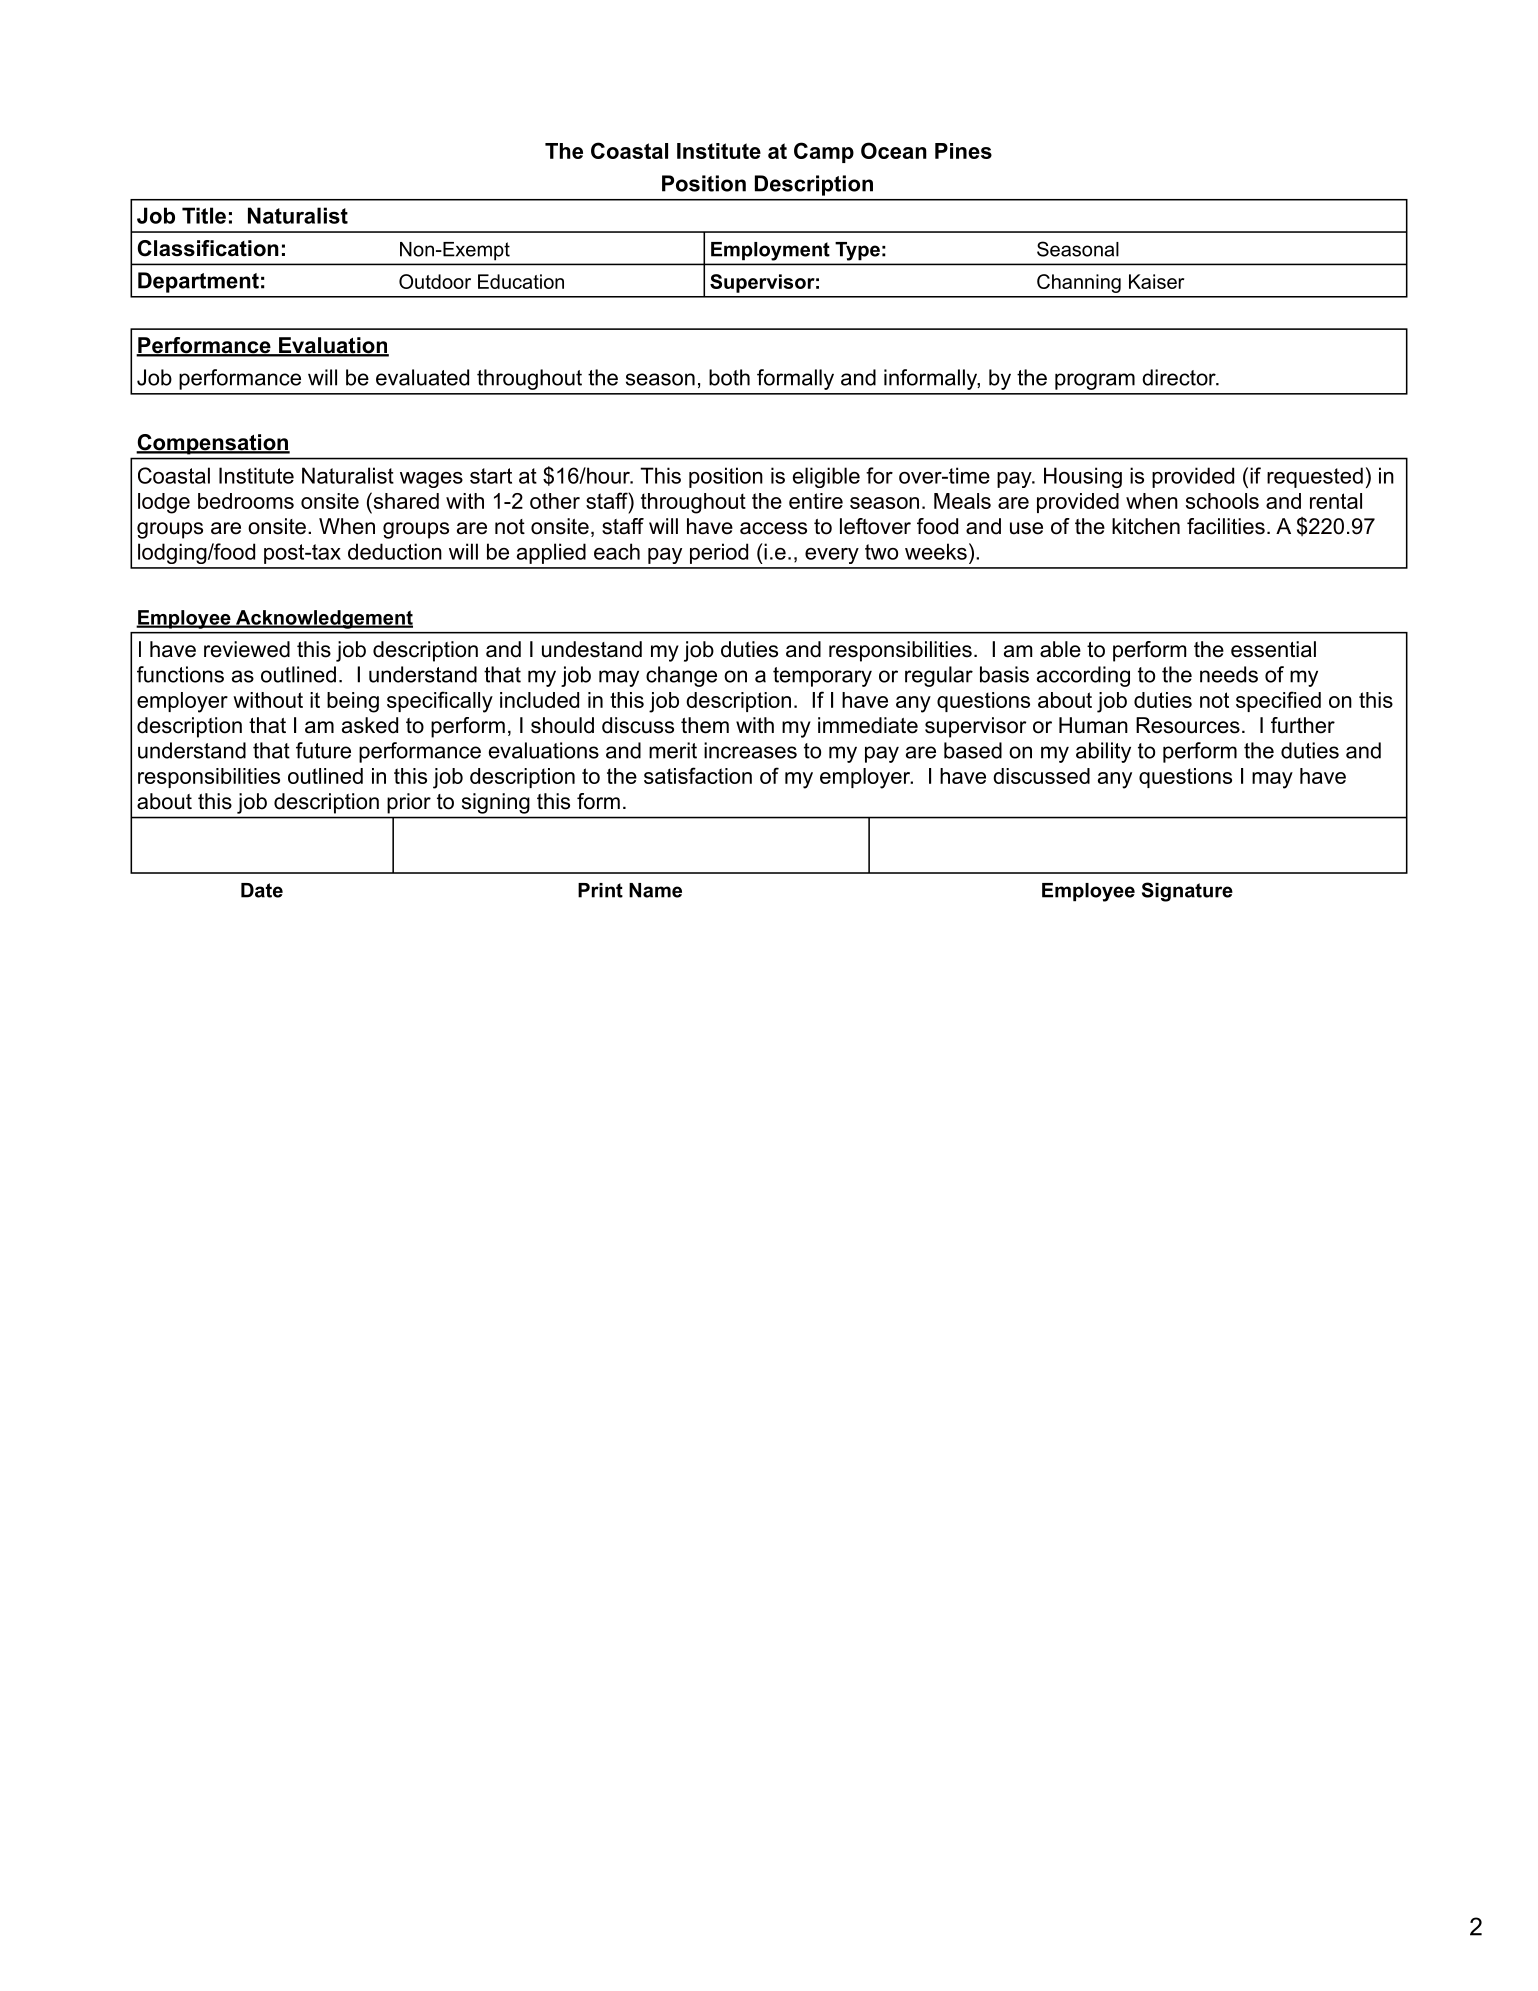 The width and height of the screenshot is (1538, 1991). What do you see at coordinates (824, 152) in the screenshot?
I see `Camp` at bounding box center [824, 152].
